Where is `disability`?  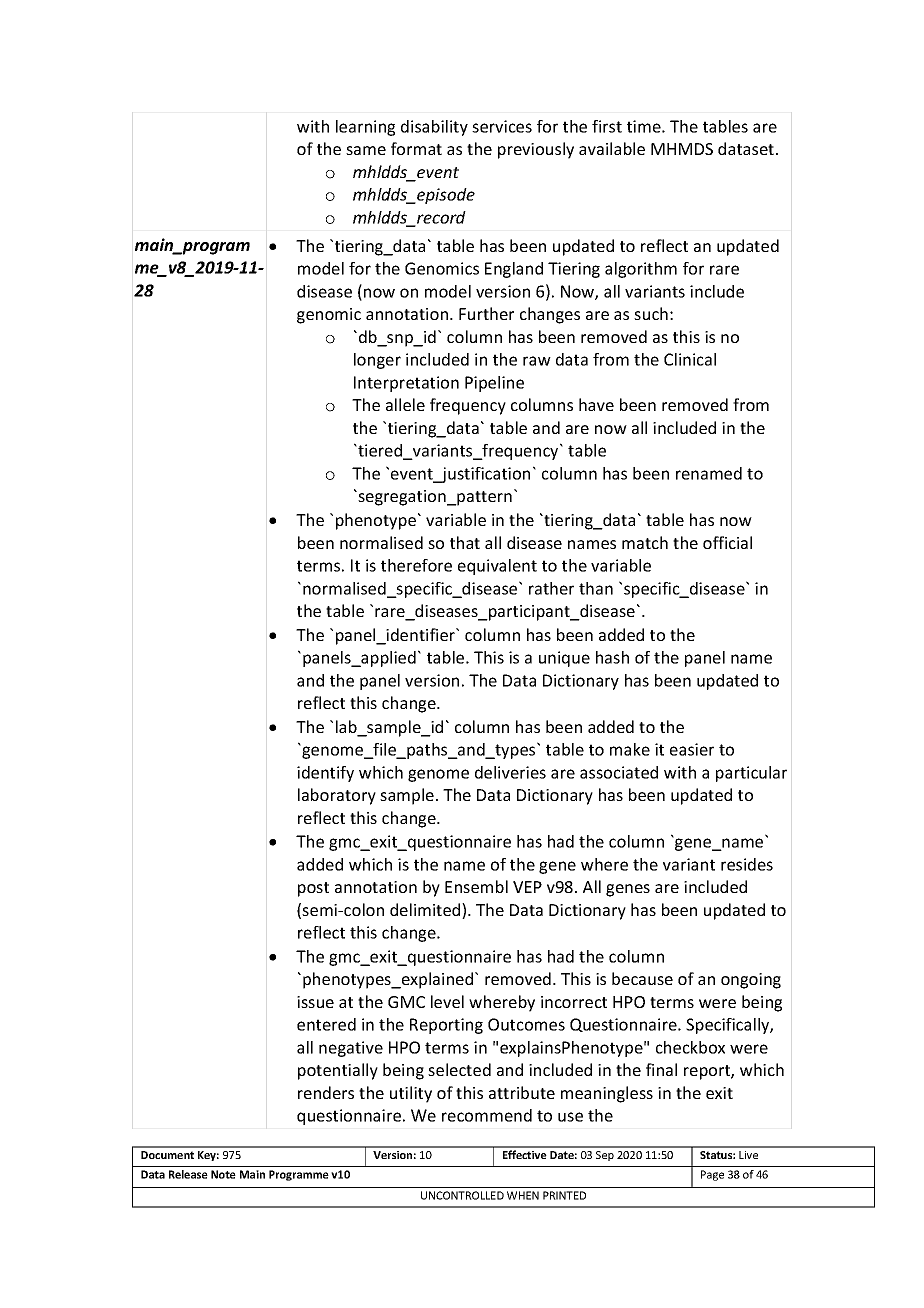
disability is located at coordinates (434, 128).
